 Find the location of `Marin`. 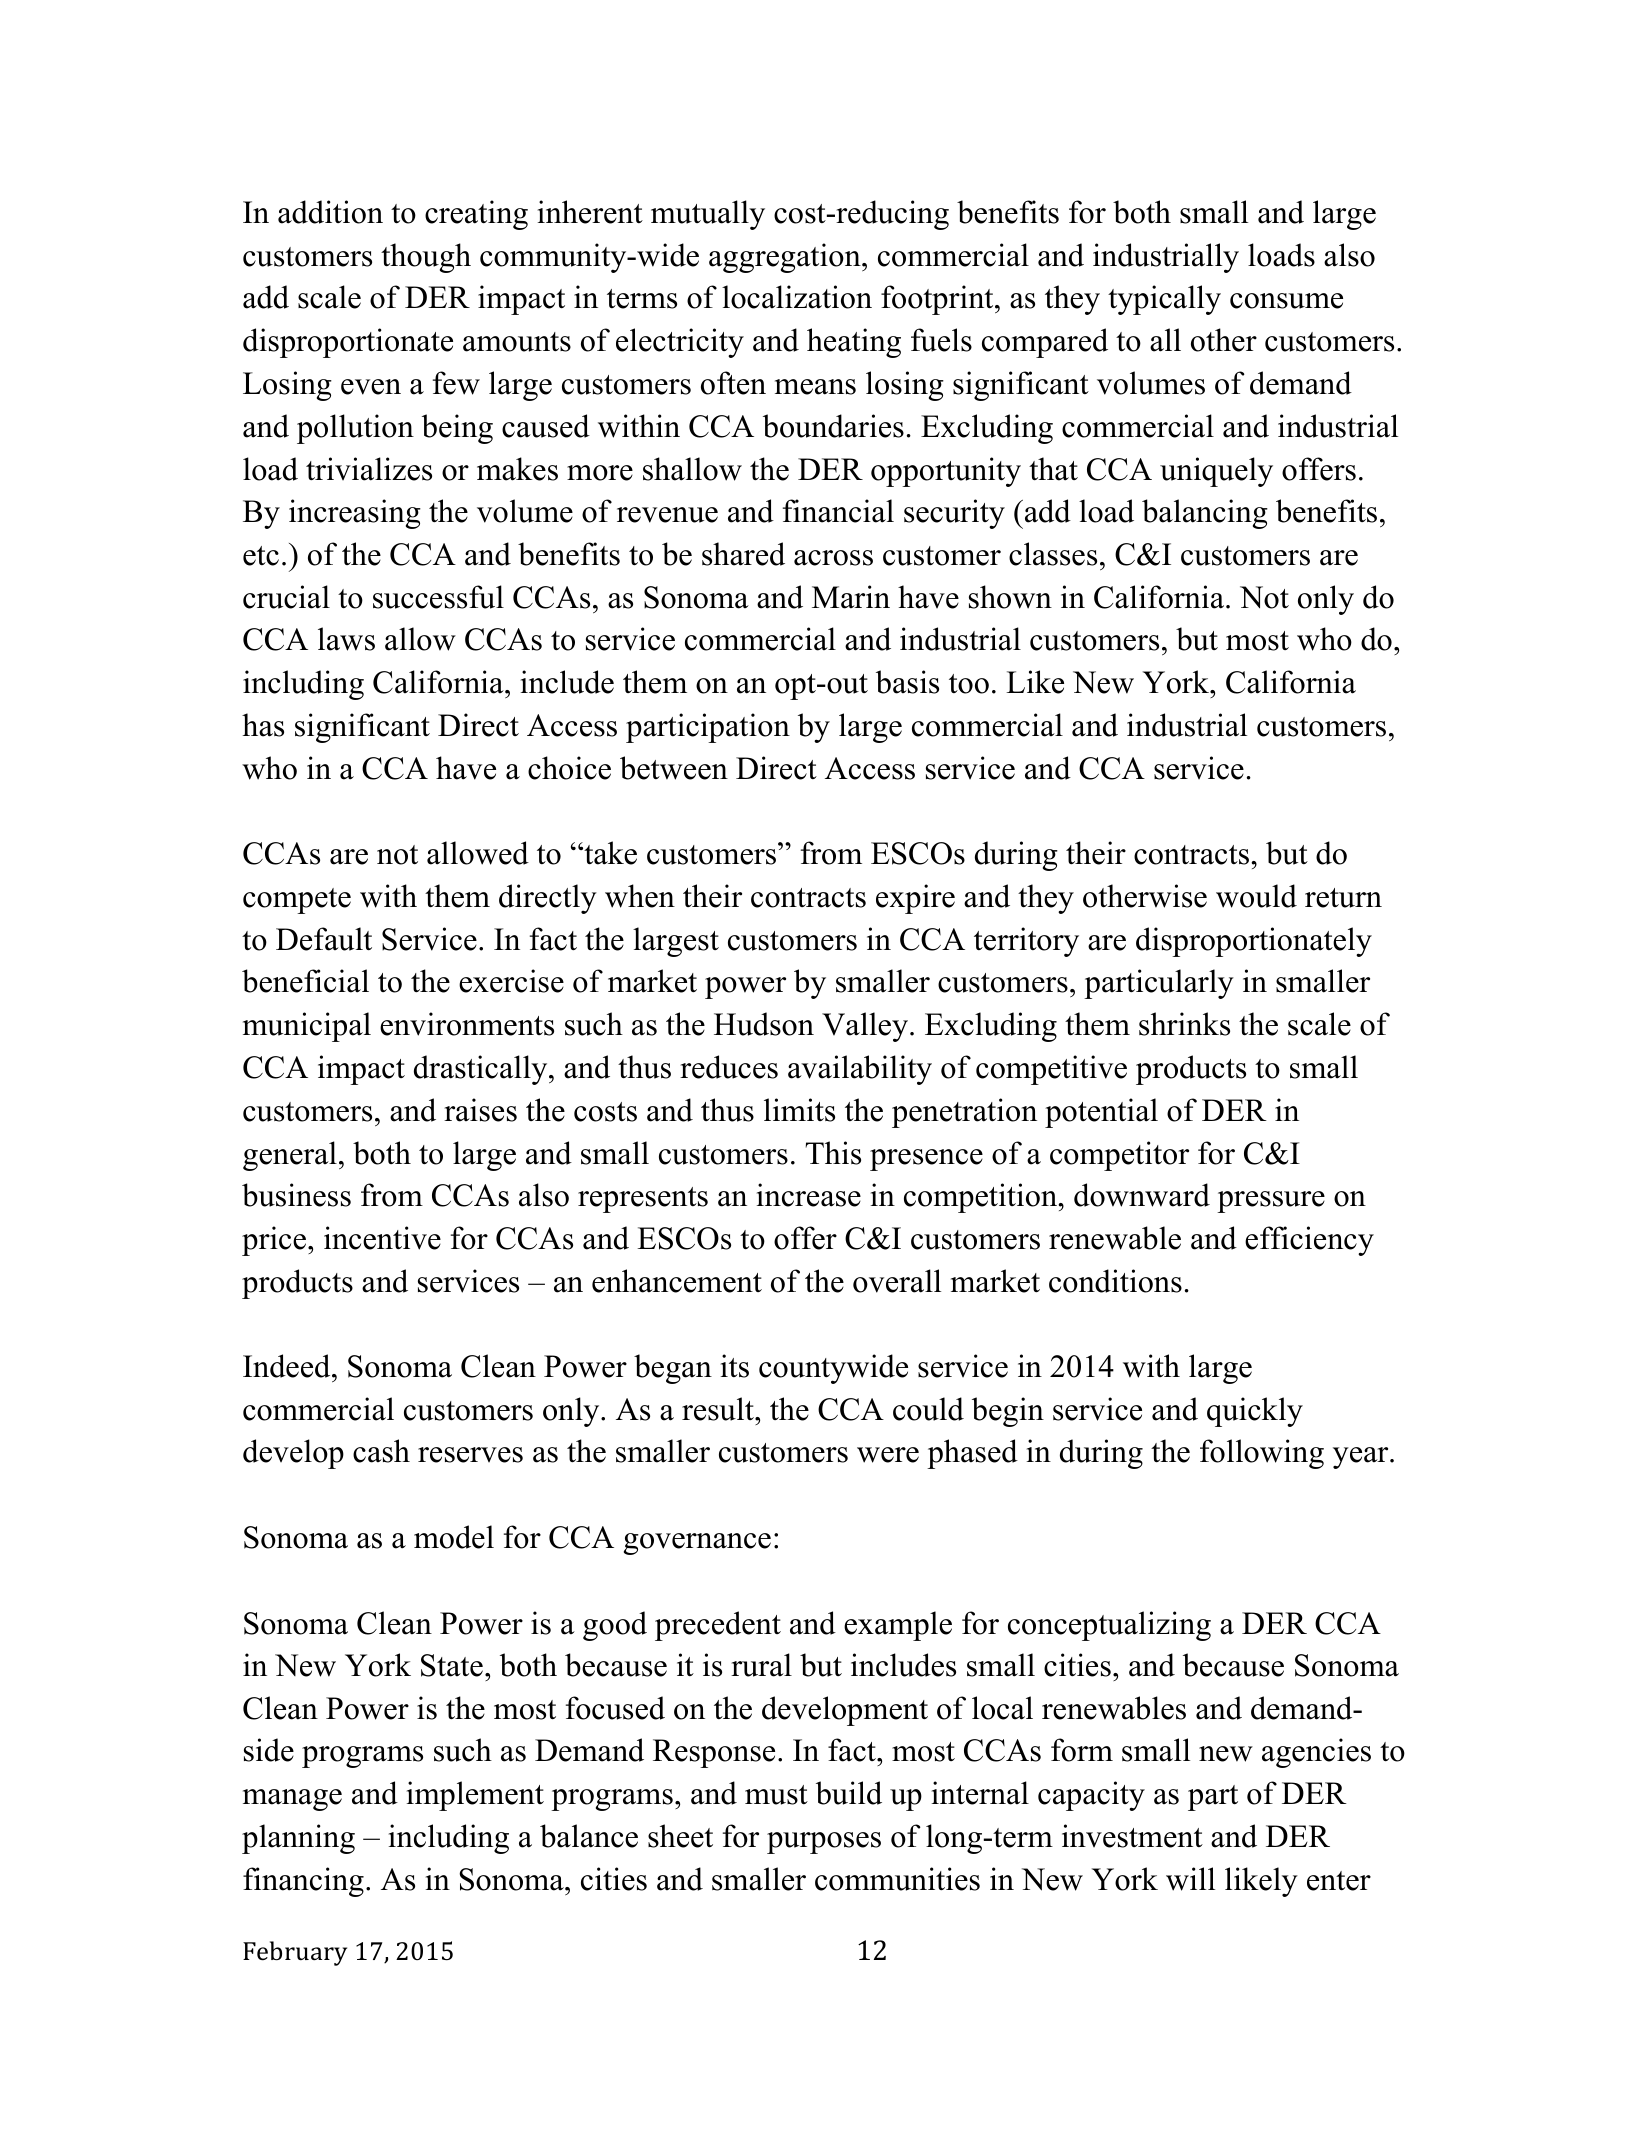

Marin is located at coordinates (851, 597).
